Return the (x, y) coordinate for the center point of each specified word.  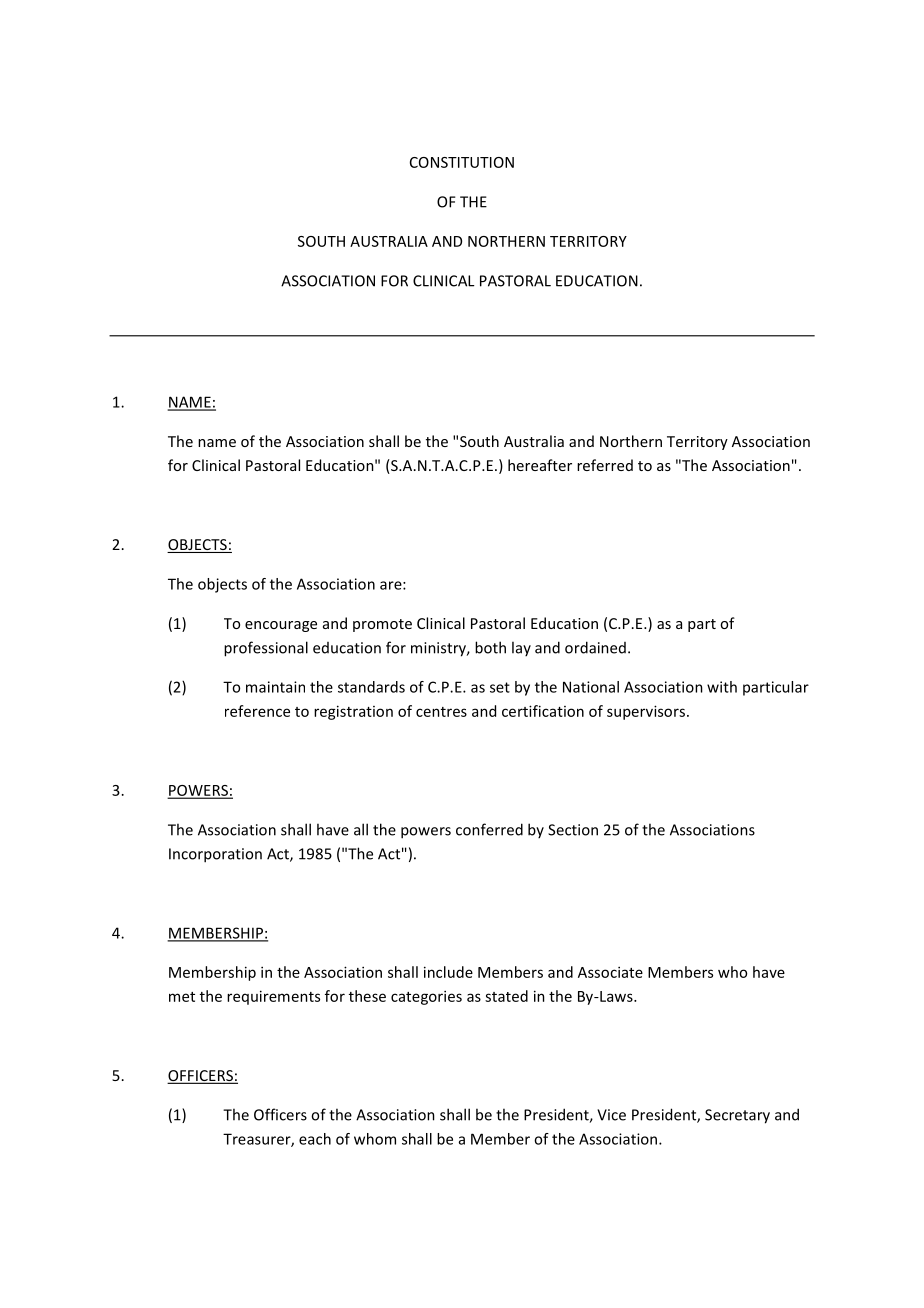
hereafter (540, 465)
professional (266, 649)
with (722, 687)
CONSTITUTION (462, 162)
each (315, 1139)
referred (605, 465)
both (490, 647)
